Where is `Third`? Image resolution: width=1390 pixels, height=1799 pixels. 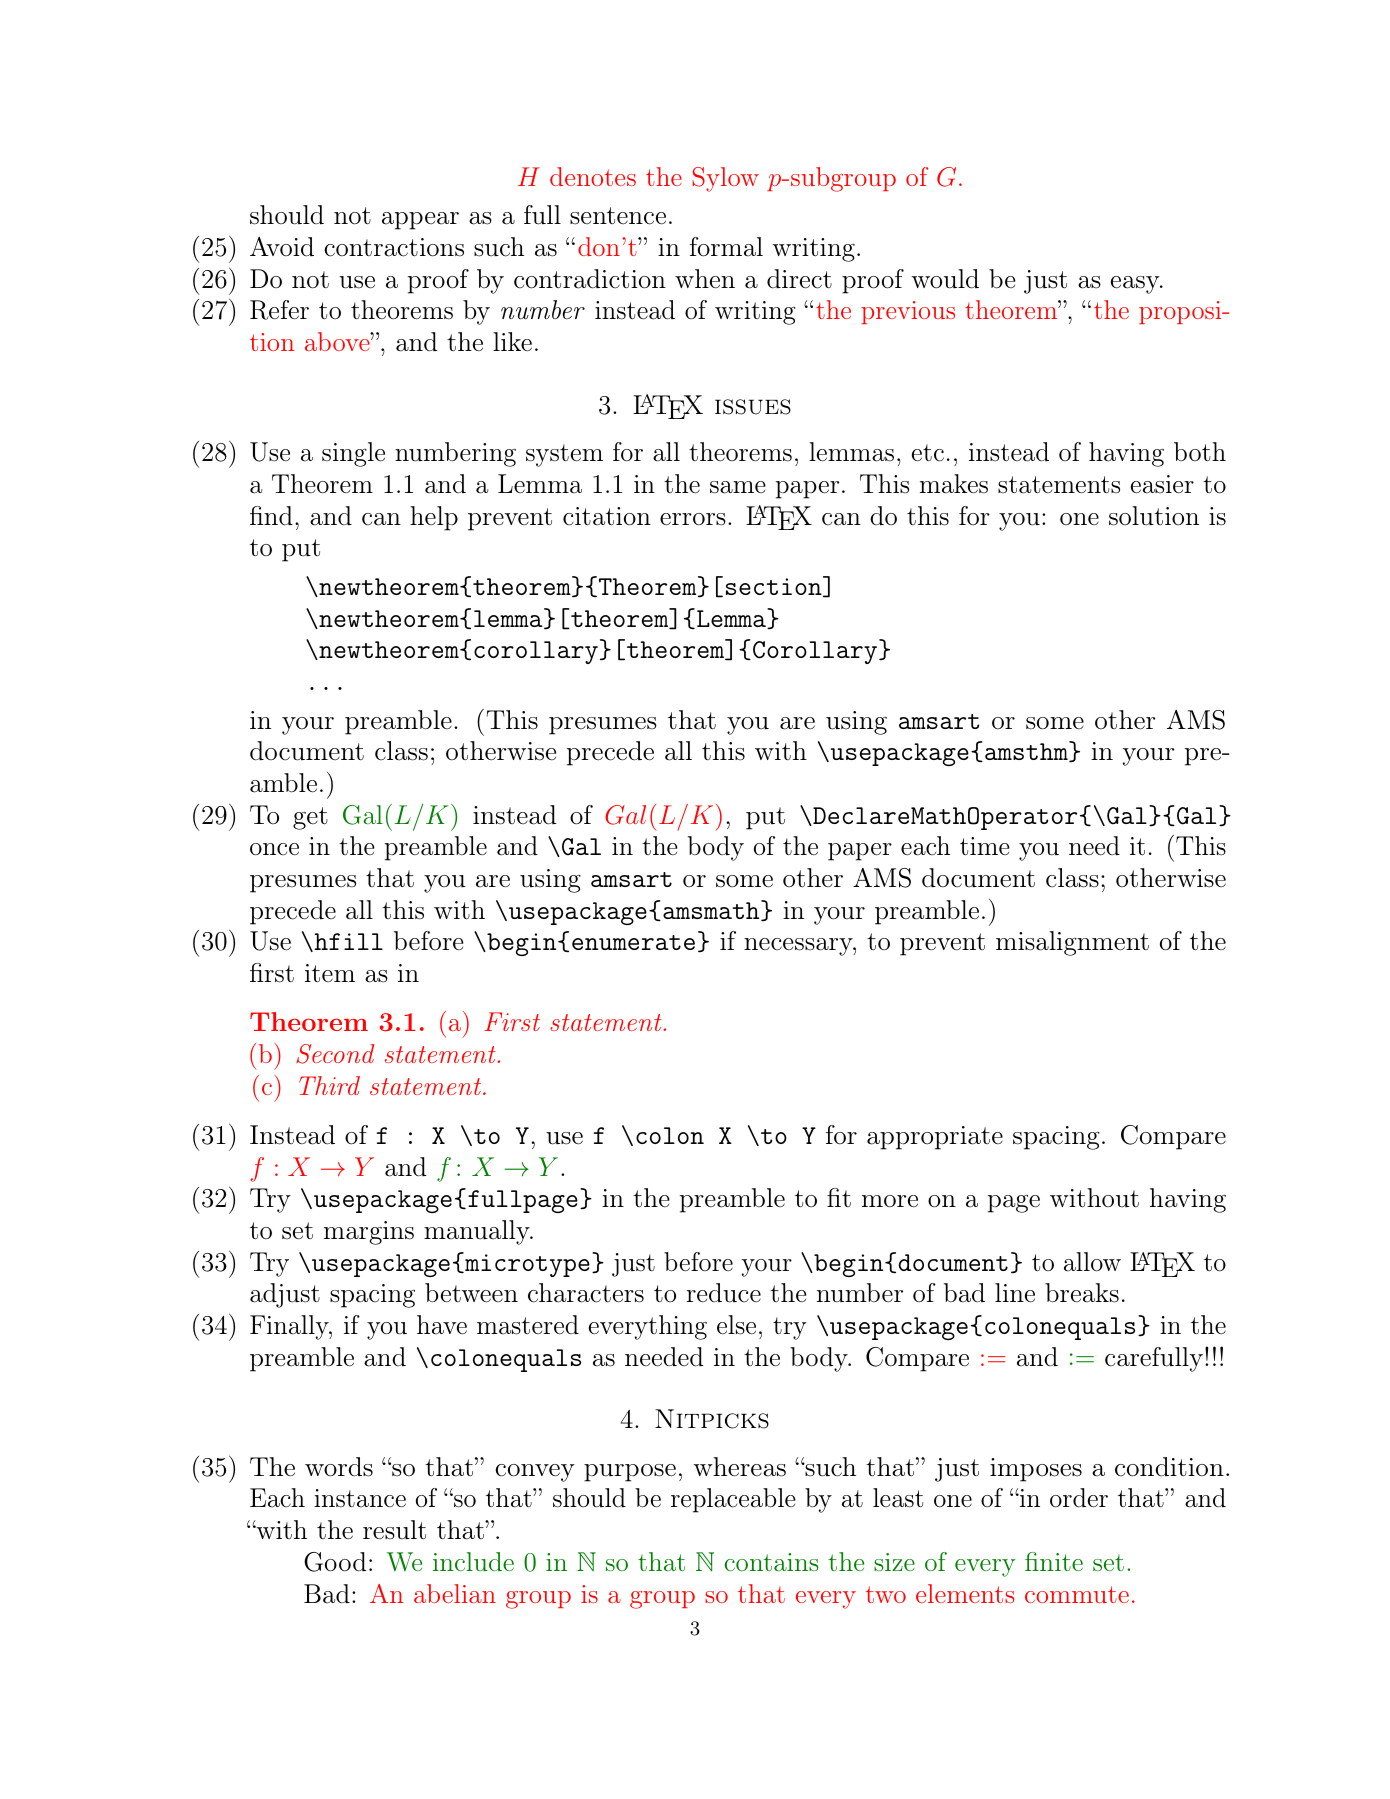 Third is located at coordinates (329, 1085).
